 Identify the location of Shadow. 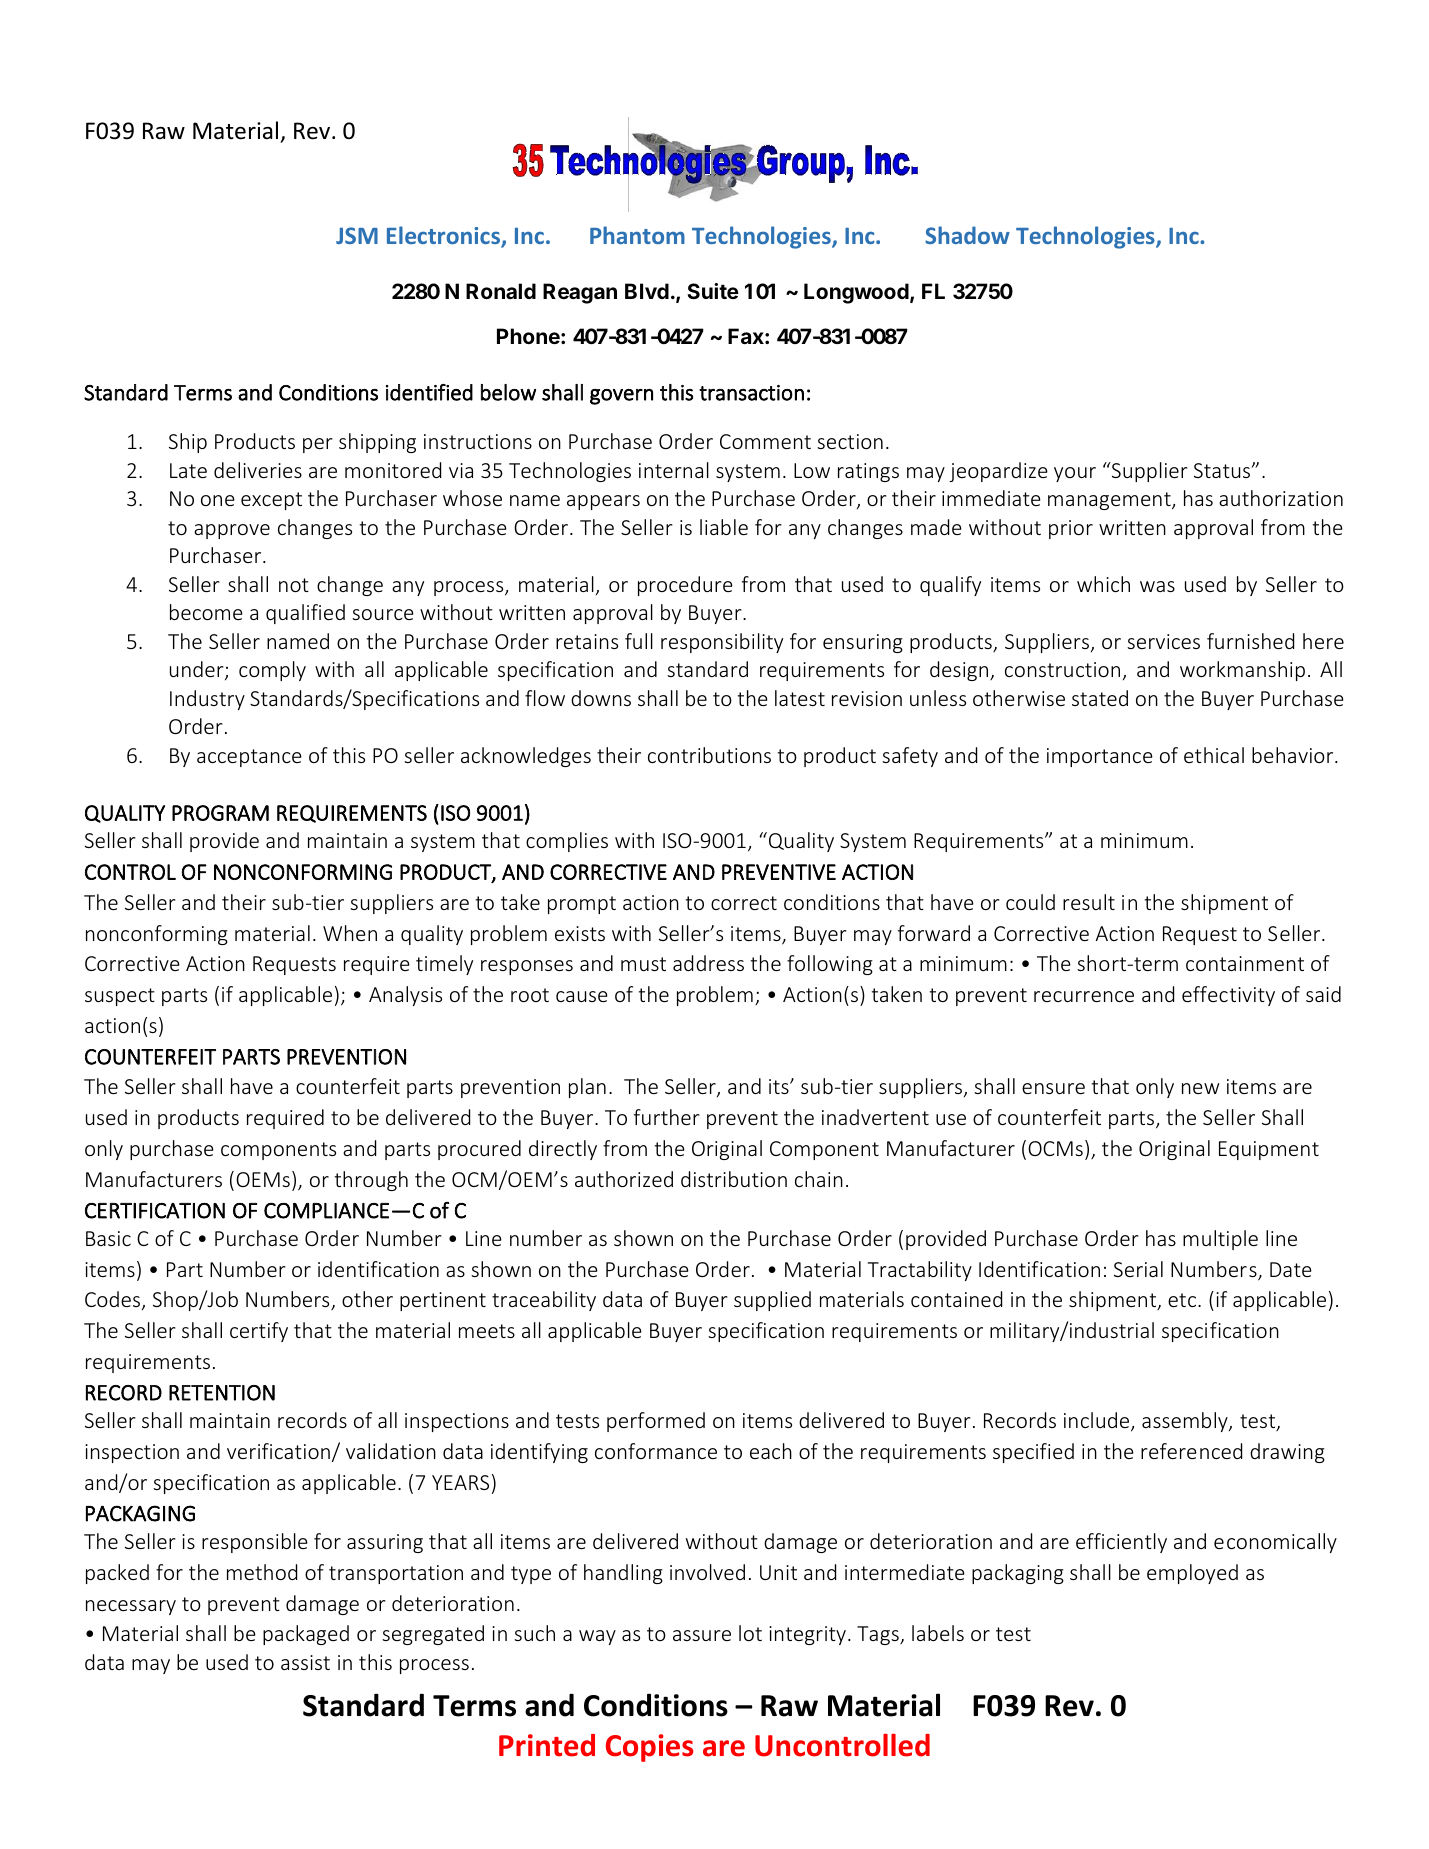
(967, 235).
